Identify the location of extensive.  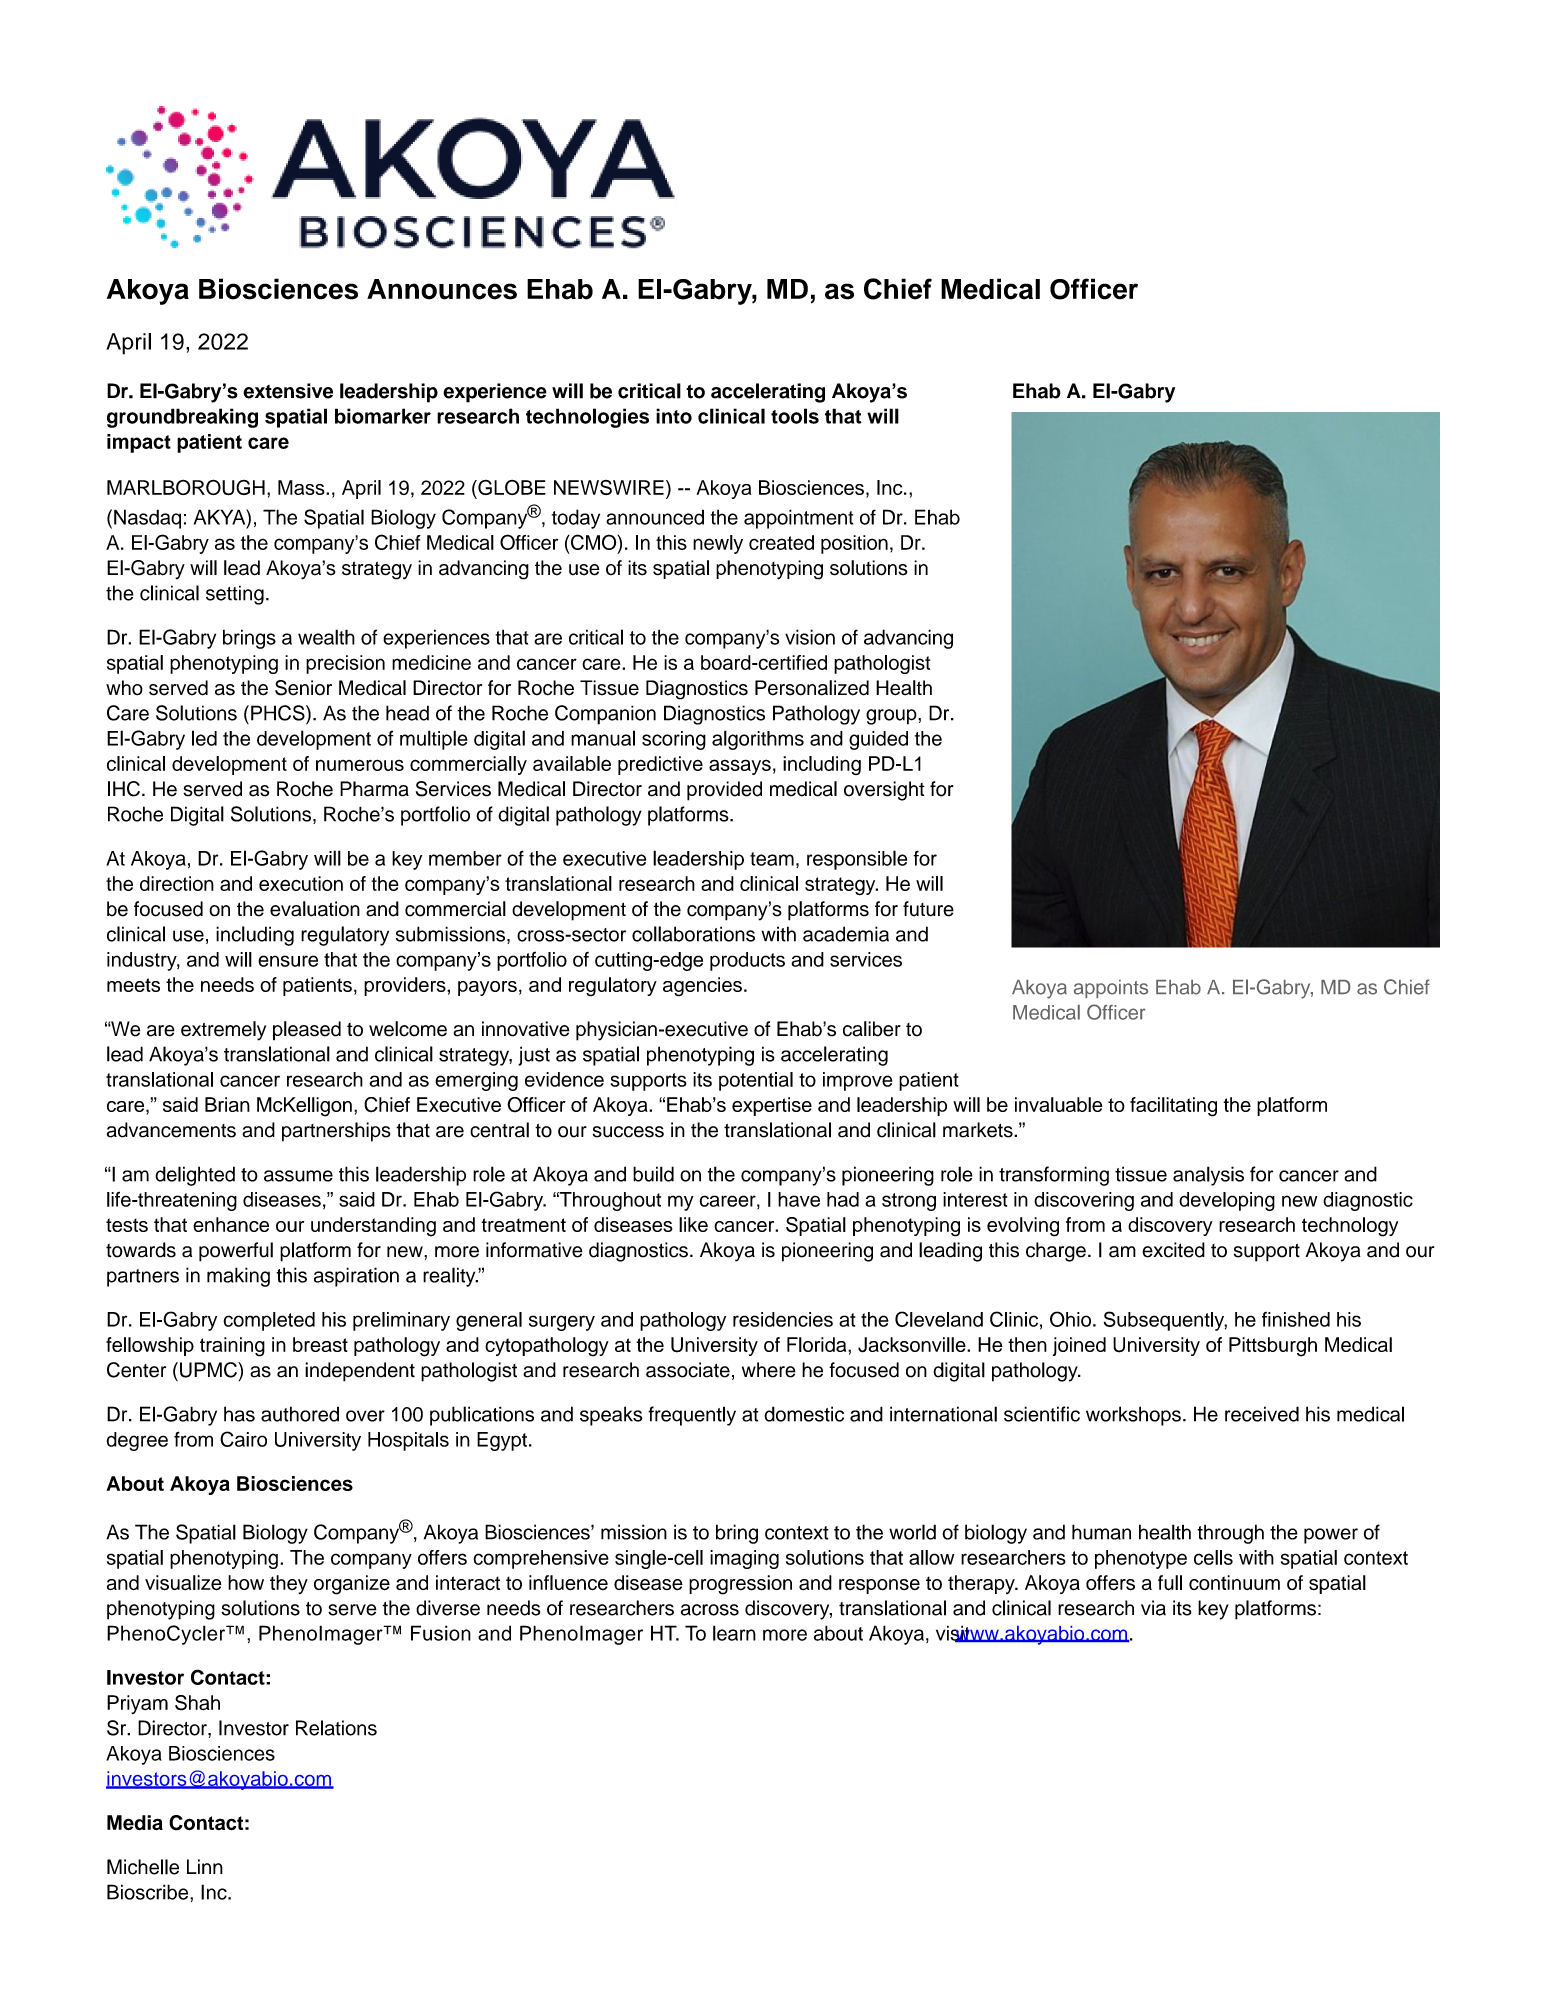
(288, 391).
